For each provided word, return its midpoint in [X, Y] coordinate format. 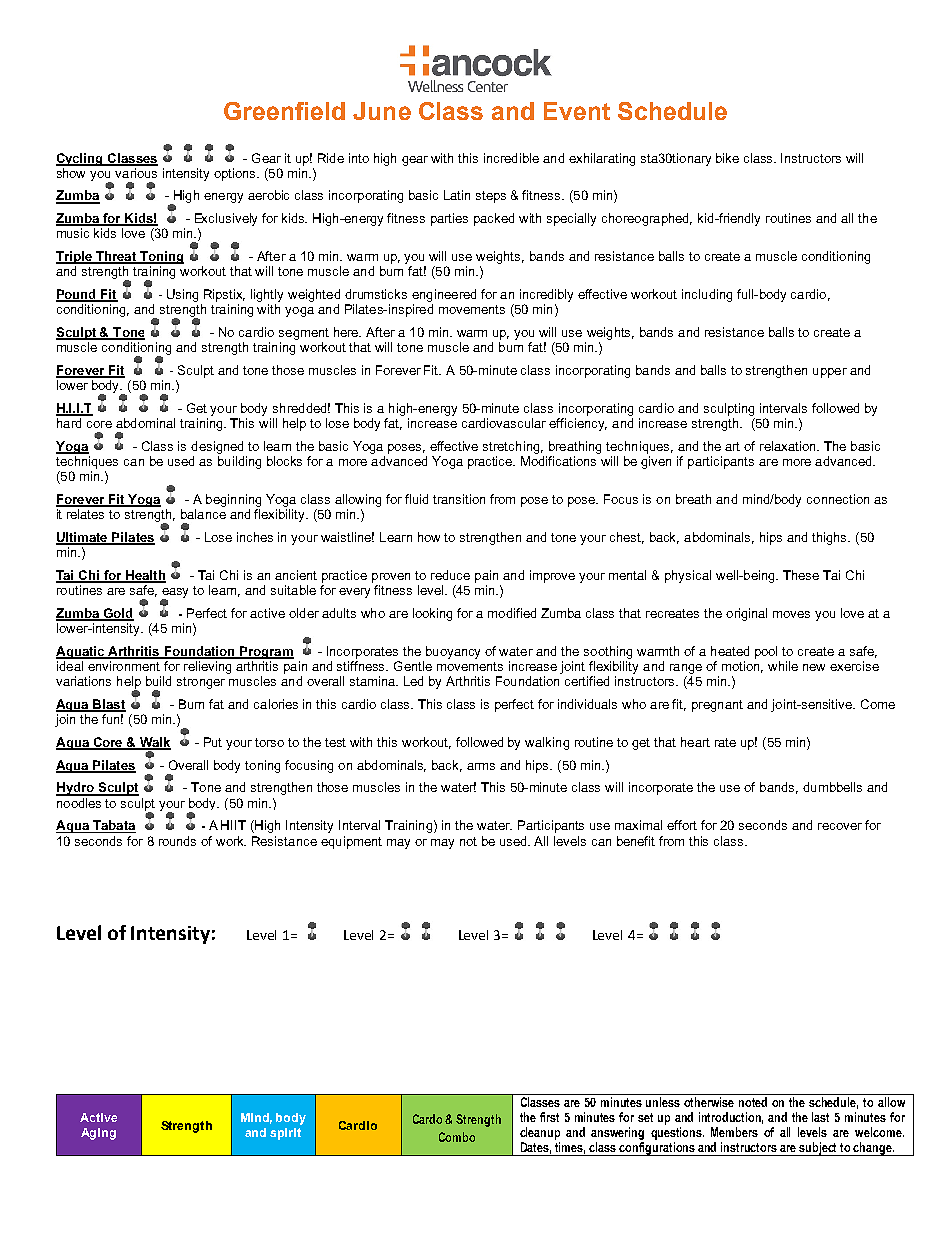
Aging [98, 1134]
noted [753, 1102]
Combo [457, 1137]
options [236, 174]
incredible [511, 158]
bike [727, 158]
